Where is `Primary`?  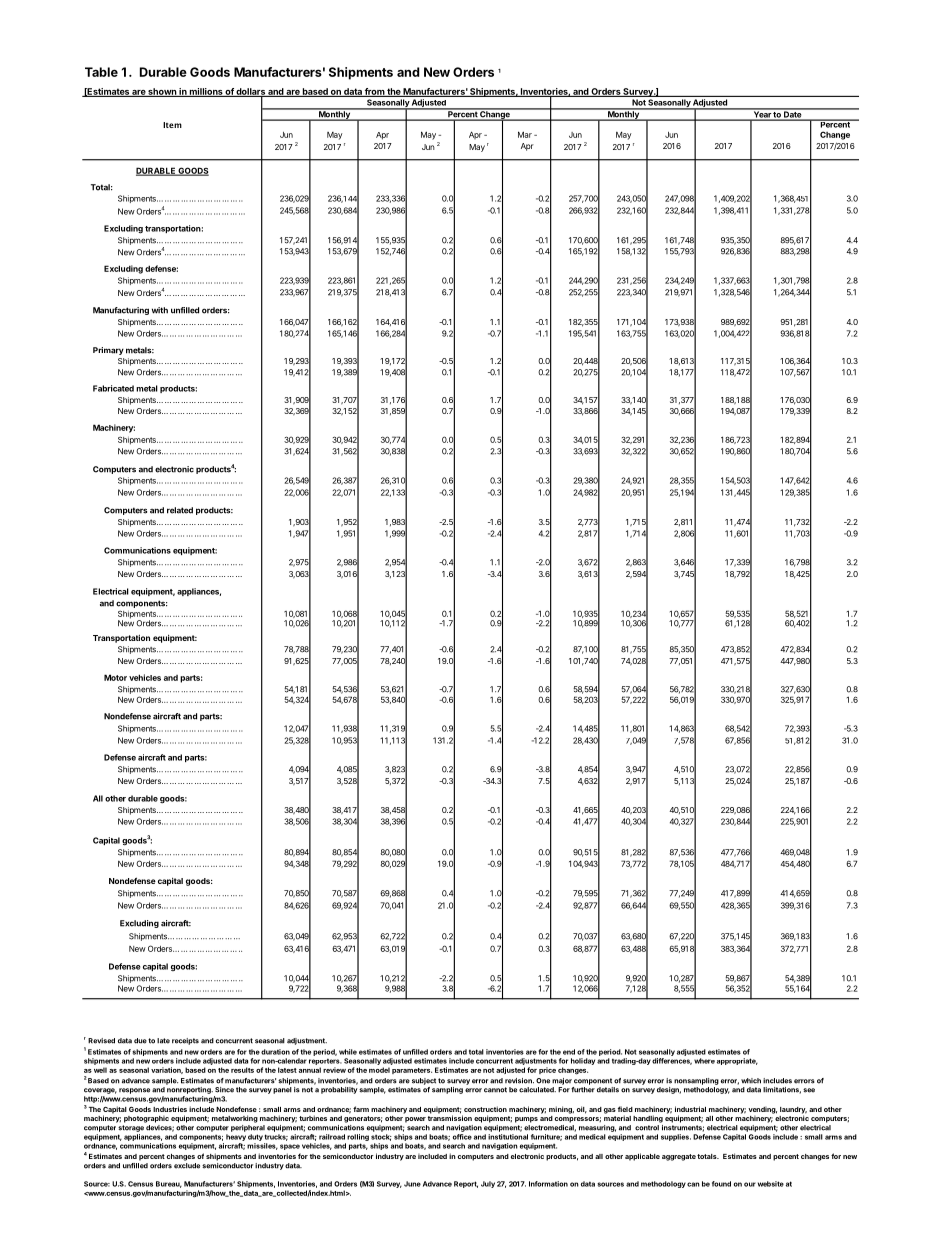 Primary is located at coordinates (108, 351).
